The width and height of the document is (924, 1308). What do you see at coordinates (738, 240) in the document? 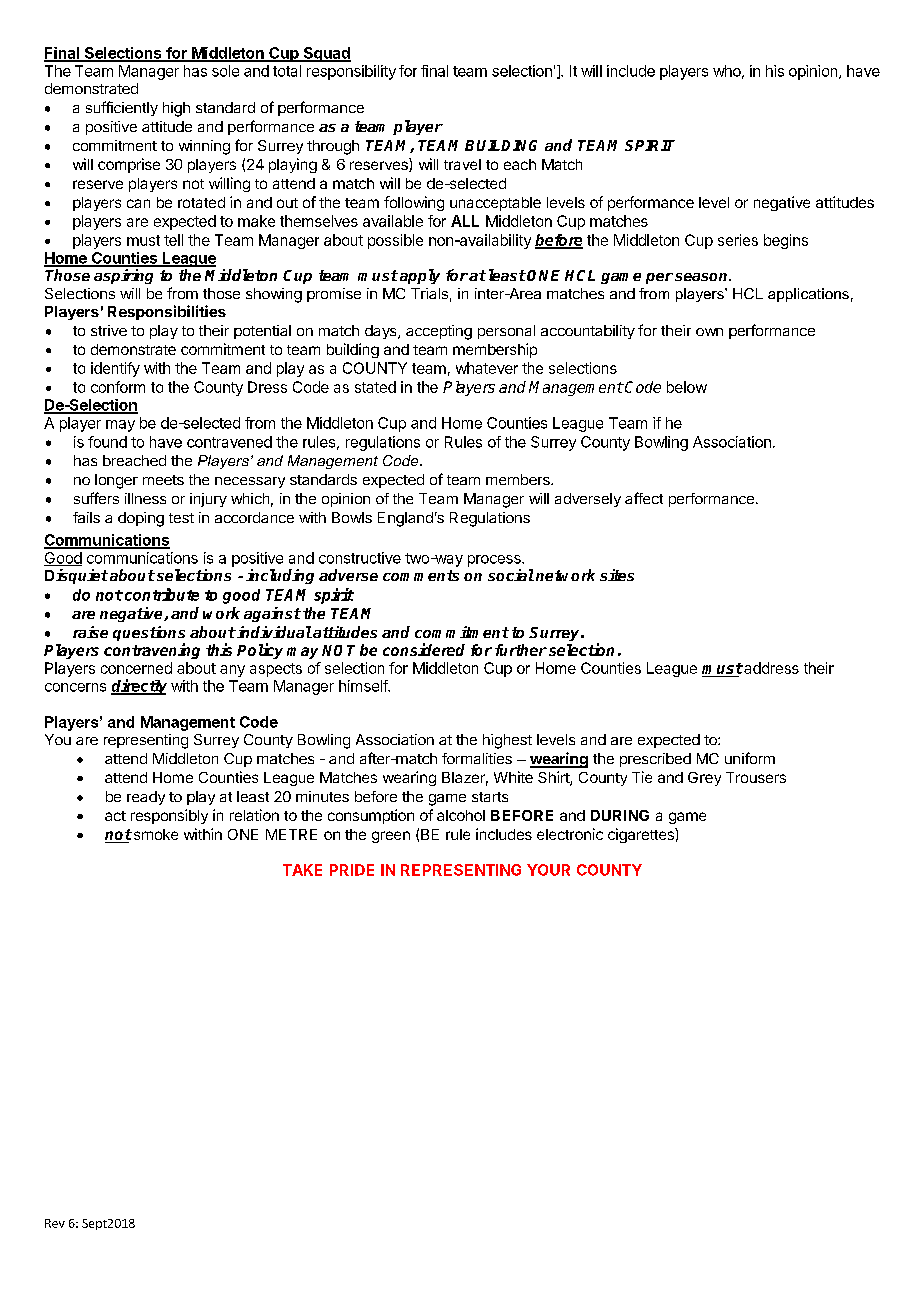
I see `series` at bounding box center [738, 240].
